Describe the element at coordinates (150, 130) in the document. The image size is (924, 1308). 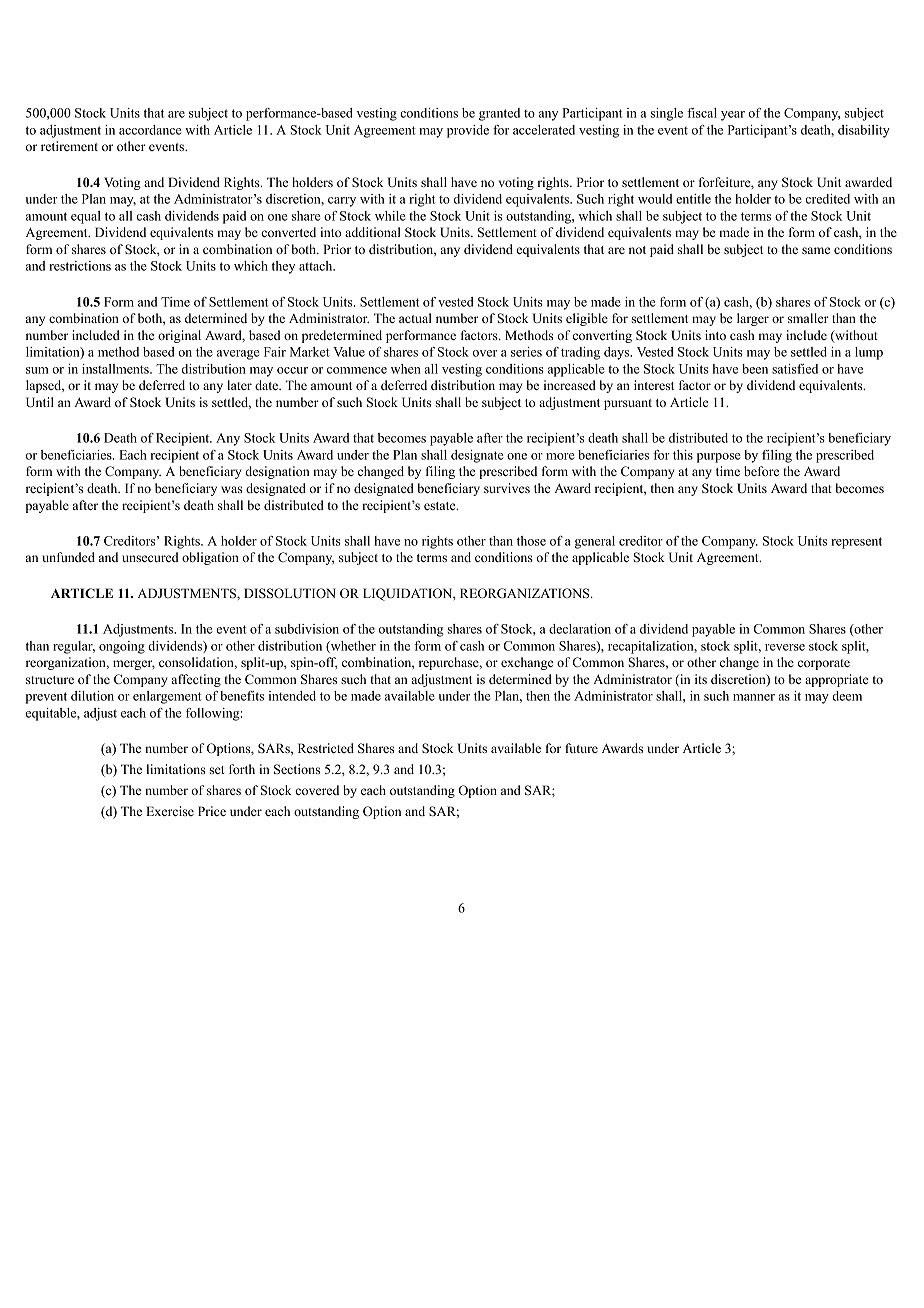
I see `accordance` at that location.
